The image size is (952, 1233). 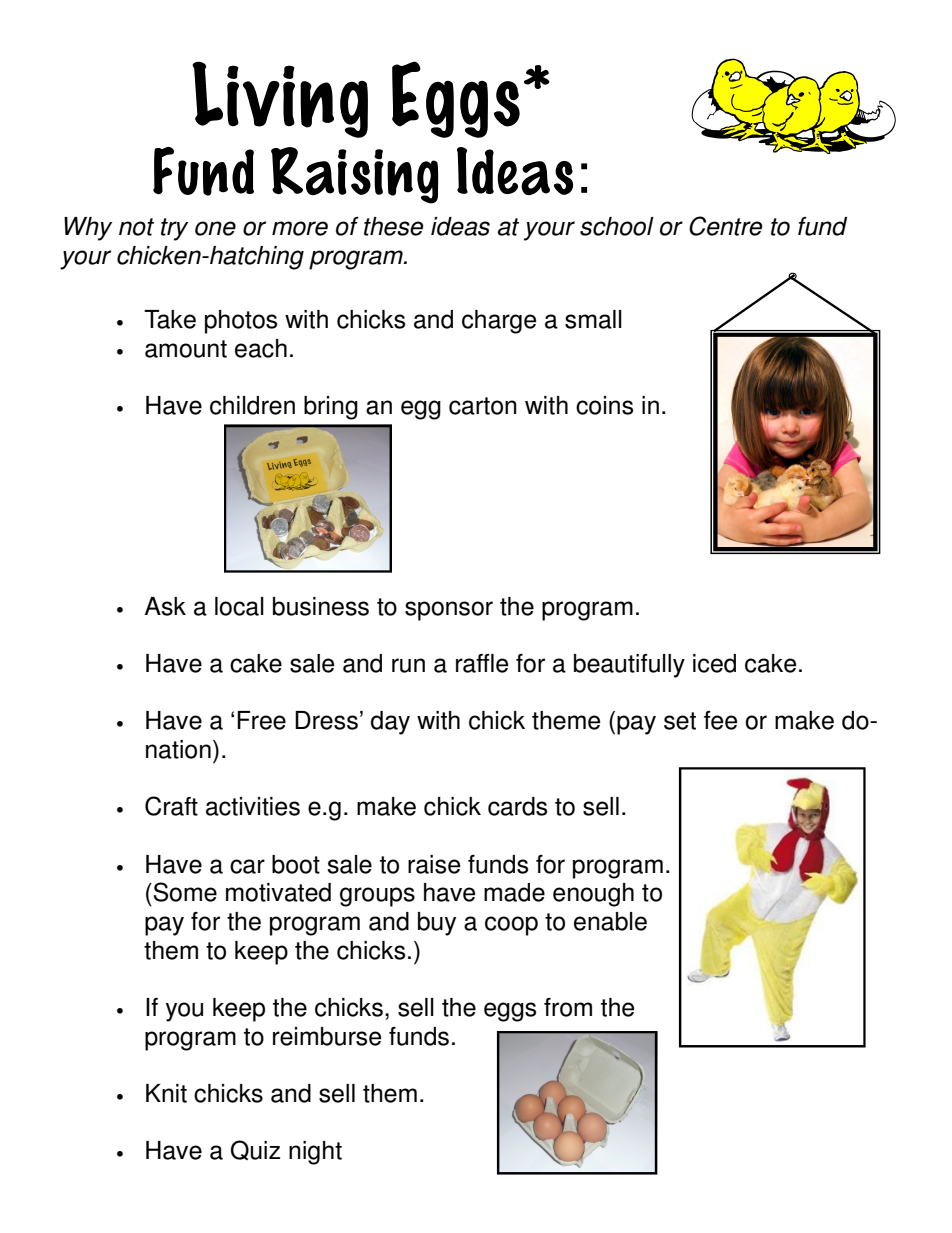 I want to click on coins, so click(x=604, y=405).
